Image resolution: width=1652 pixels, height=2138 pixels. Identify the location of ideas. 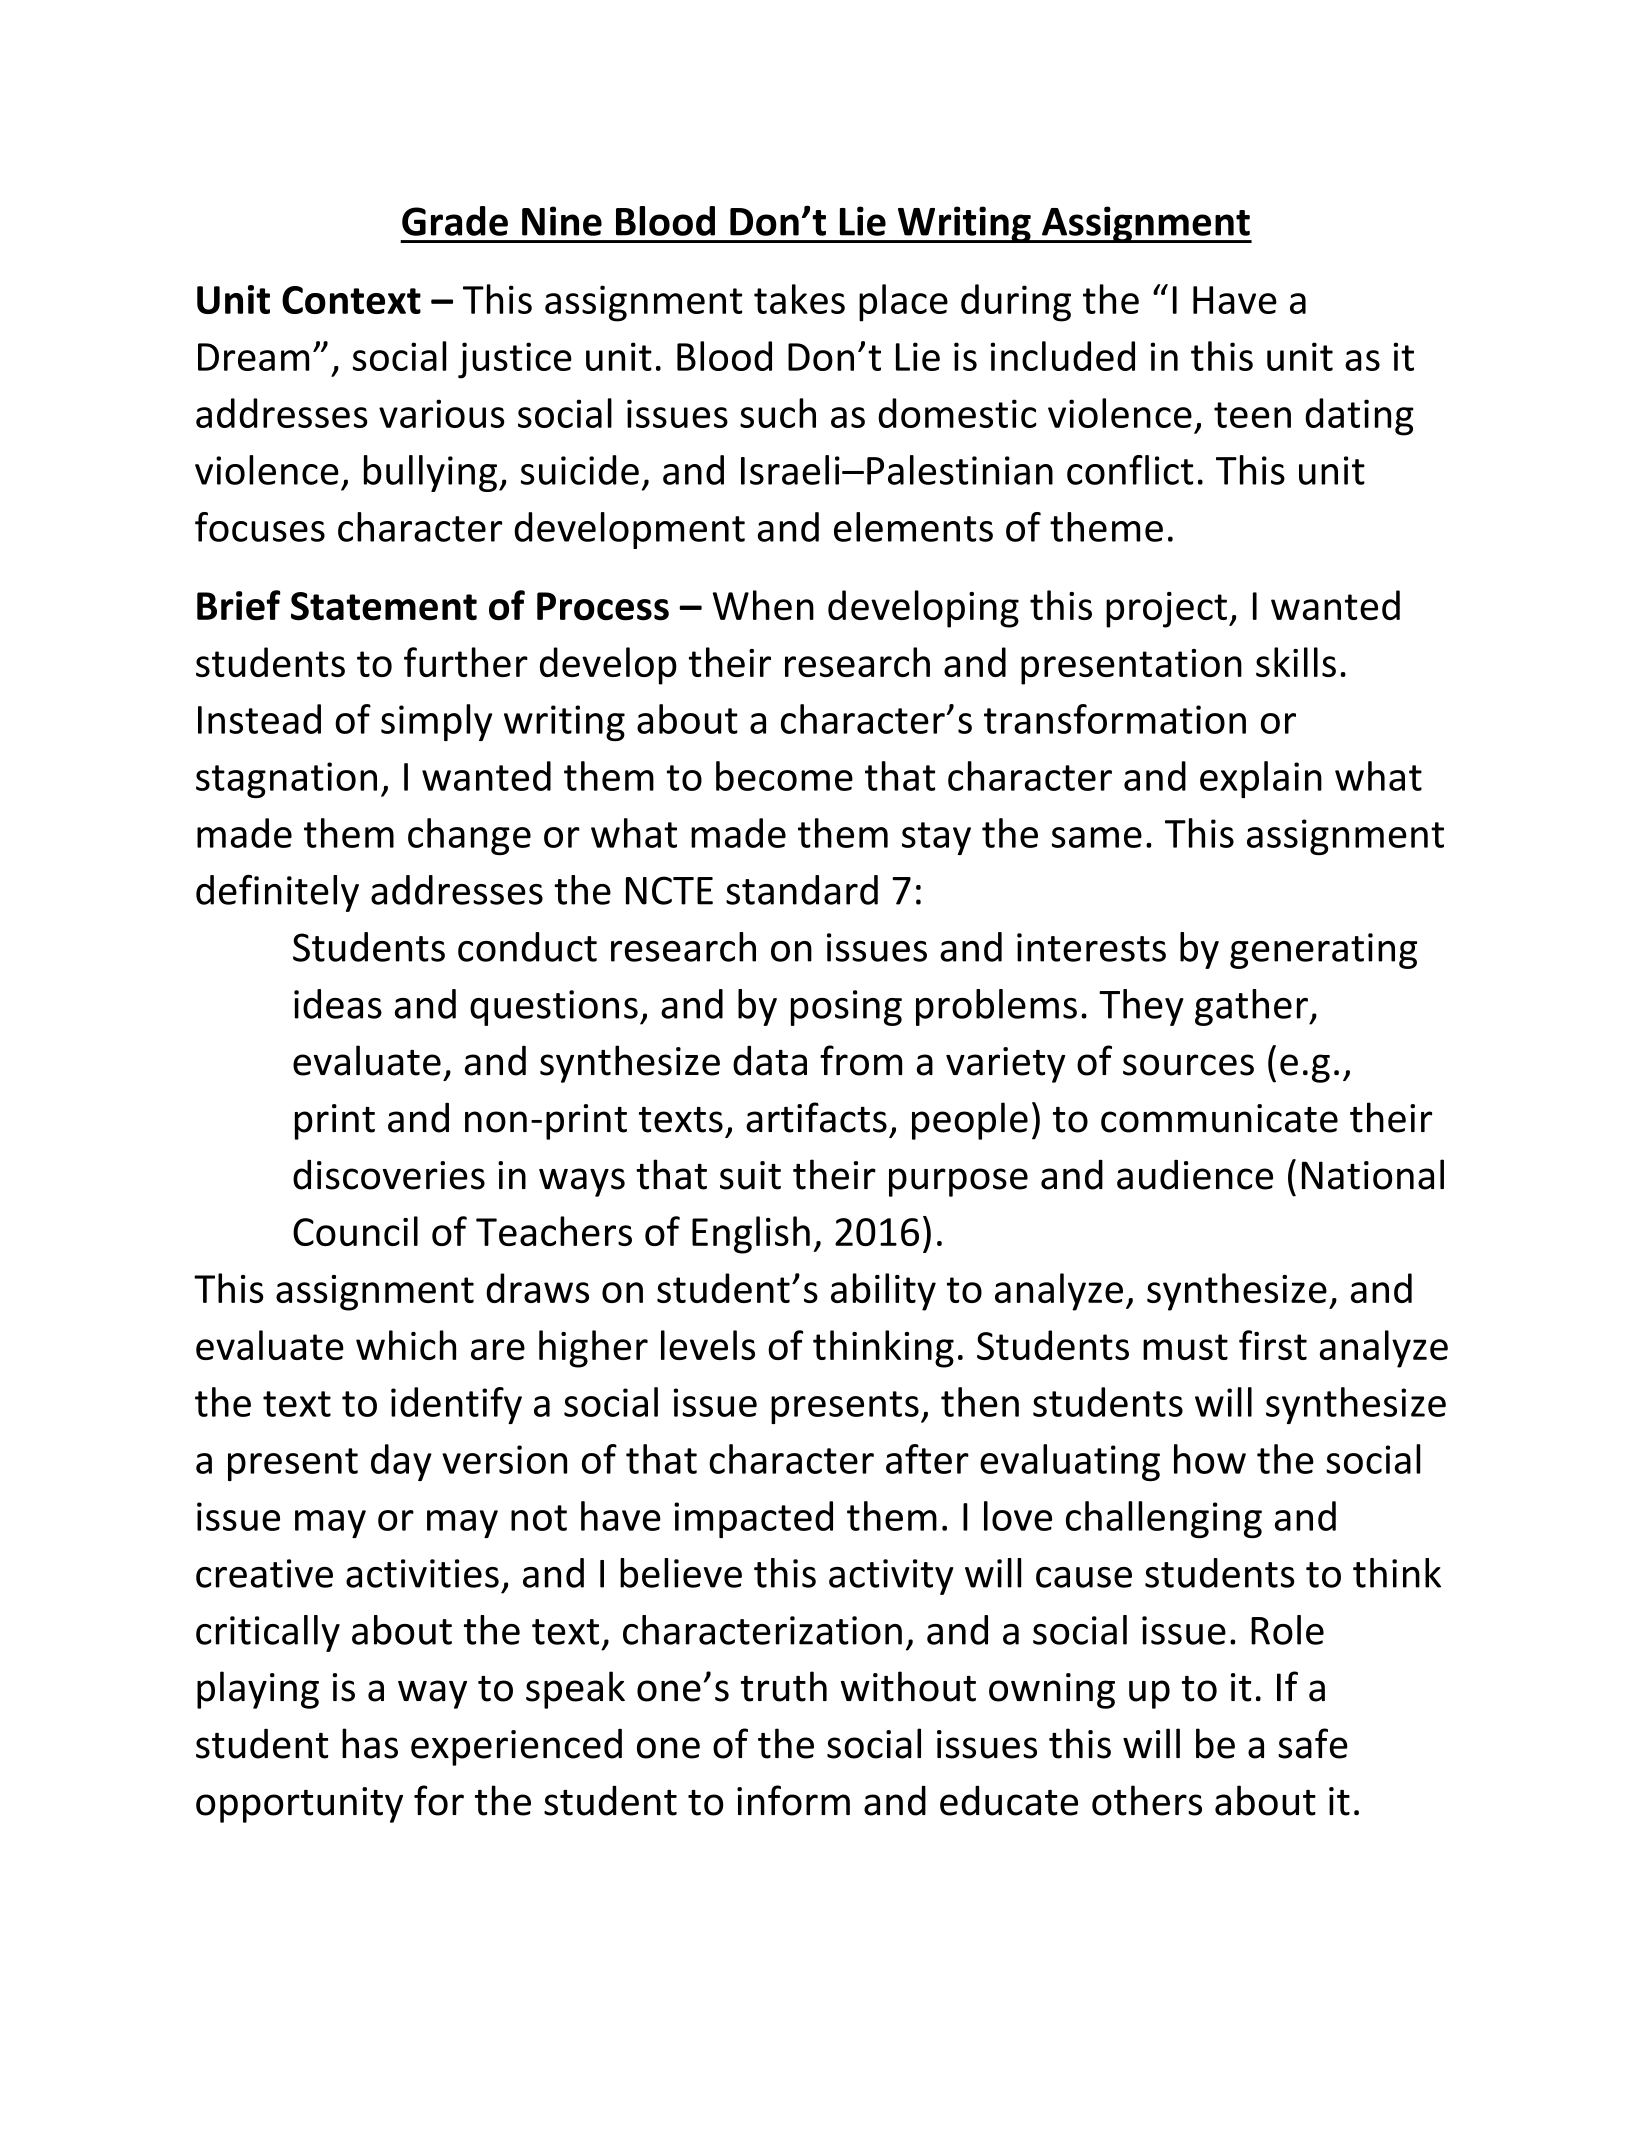
(338, 1004).
